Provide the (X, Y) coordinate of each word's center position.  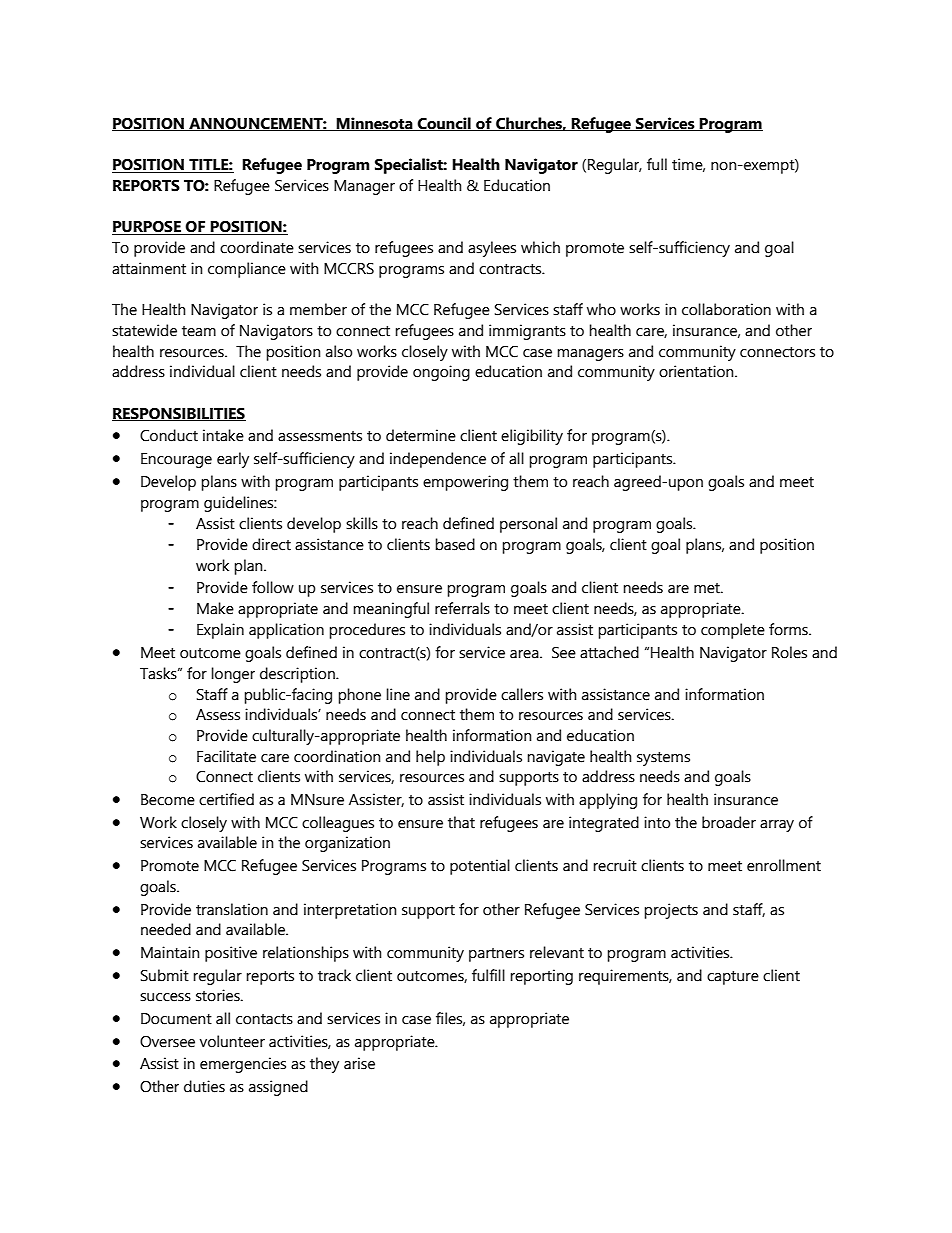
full (657, 164)
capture (733, 978)
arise (359, 1063)
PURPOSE (147, 227)
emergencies (243, 1065)
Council (444, 124)
